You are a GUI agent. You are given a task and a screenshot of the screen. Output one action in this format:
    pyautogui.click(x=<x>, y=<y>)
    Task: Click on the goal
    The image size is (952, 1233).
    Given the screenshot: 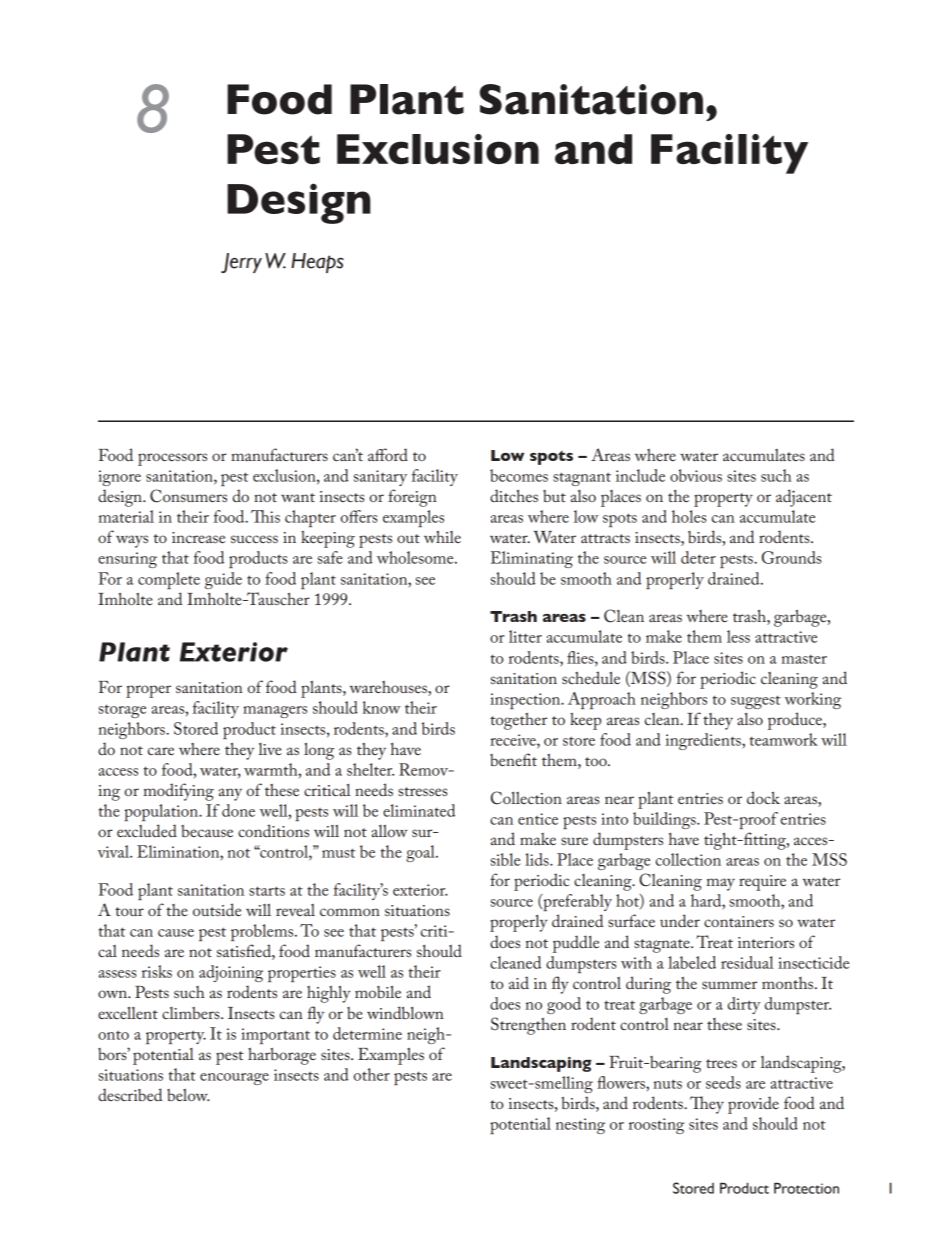 What is the action you would take?
    pyautogui.click(x=421, y=853)
